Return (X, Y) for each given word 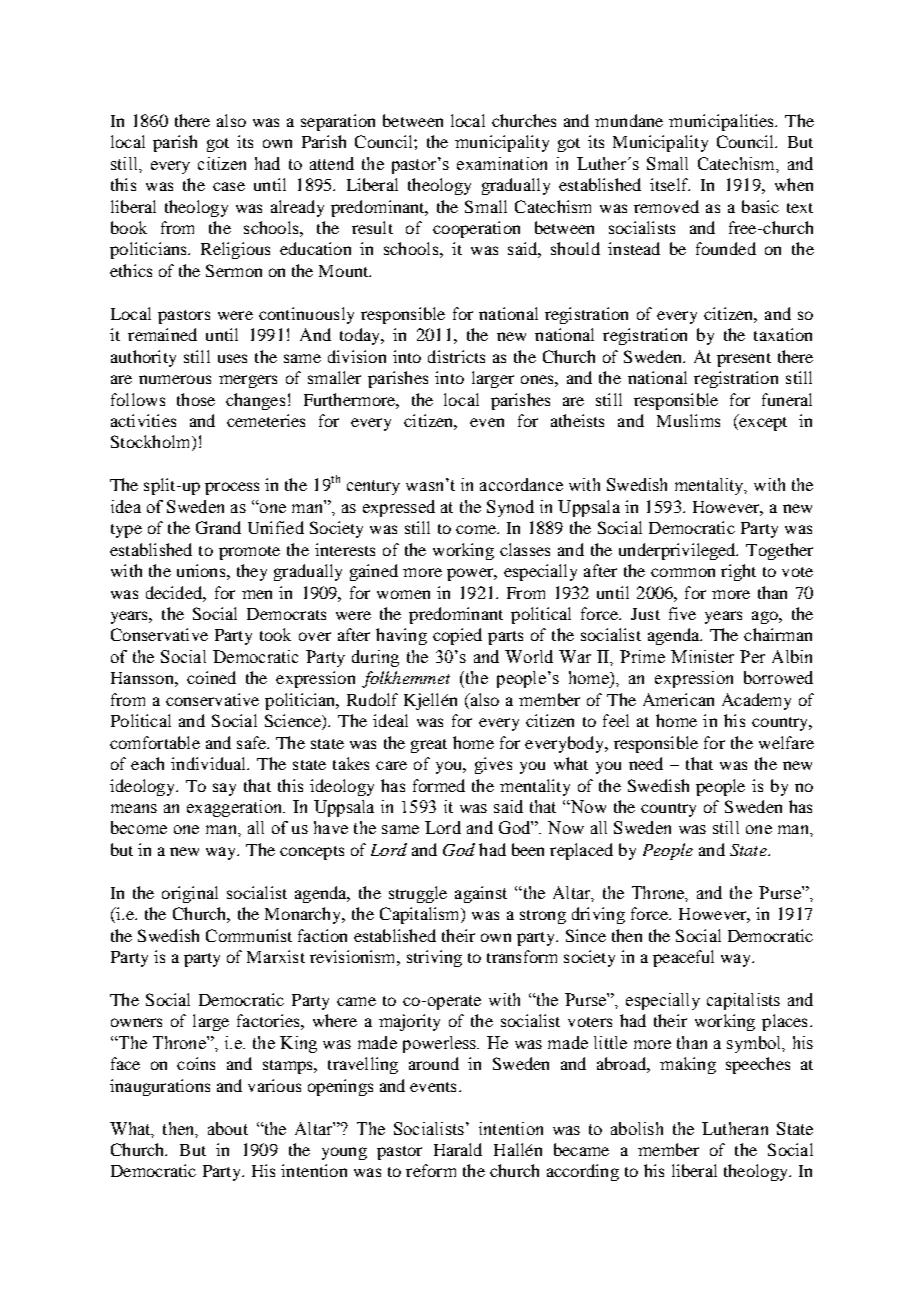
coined (211, 677)
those (196, 399)
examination (502, 163)
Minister (702, 656)
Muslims (688, 420)
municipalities (723, 122)
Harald (458, 1149)
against (481, 894)
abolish (637, 1128)
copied (457, 636)
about (228, 1128)
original (190, 894)
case (229, 186)
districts (456, 356)
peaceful (683, 958)
